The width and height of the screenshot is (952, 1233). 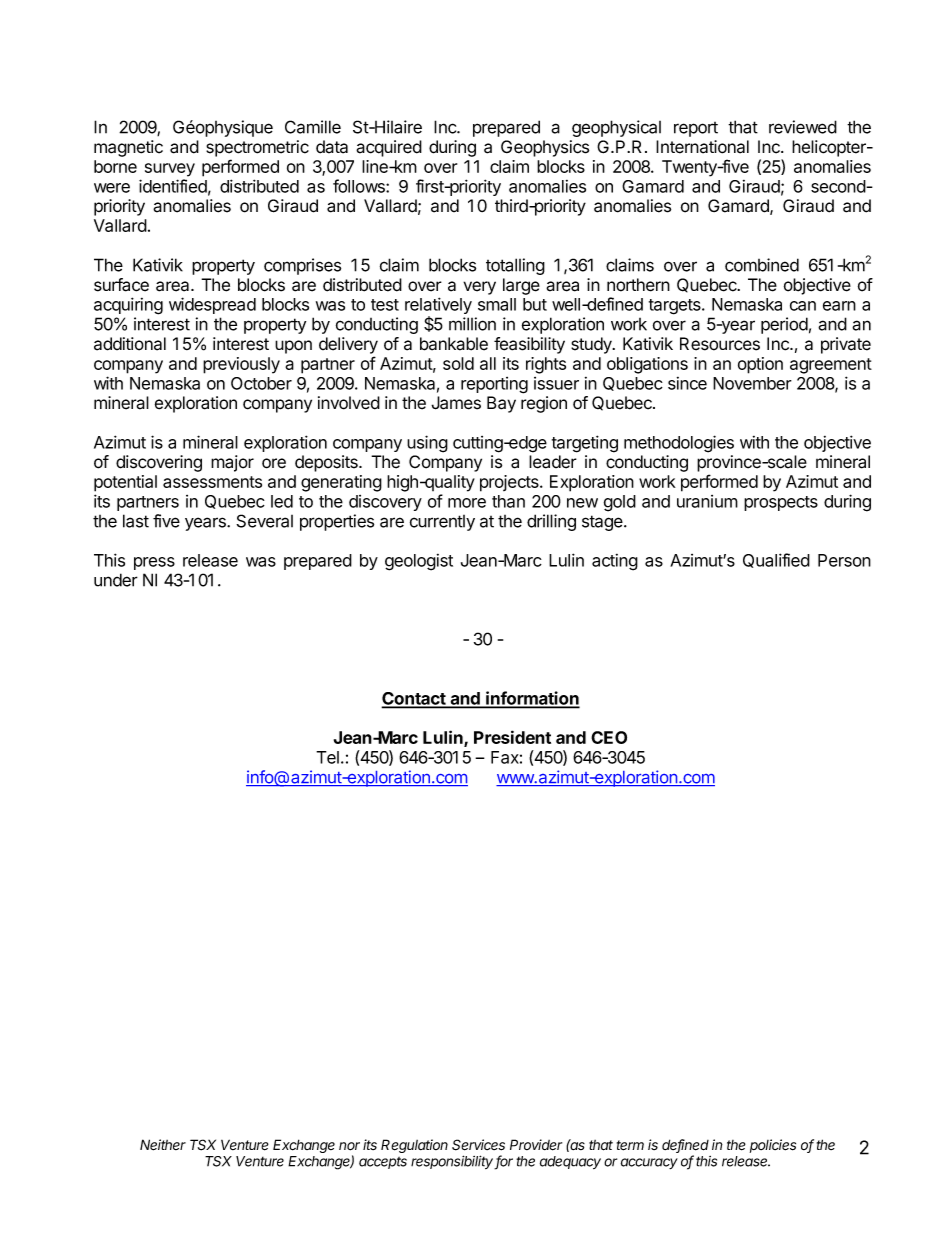 I want to click on Neither, so click(x=163, y=1145).
